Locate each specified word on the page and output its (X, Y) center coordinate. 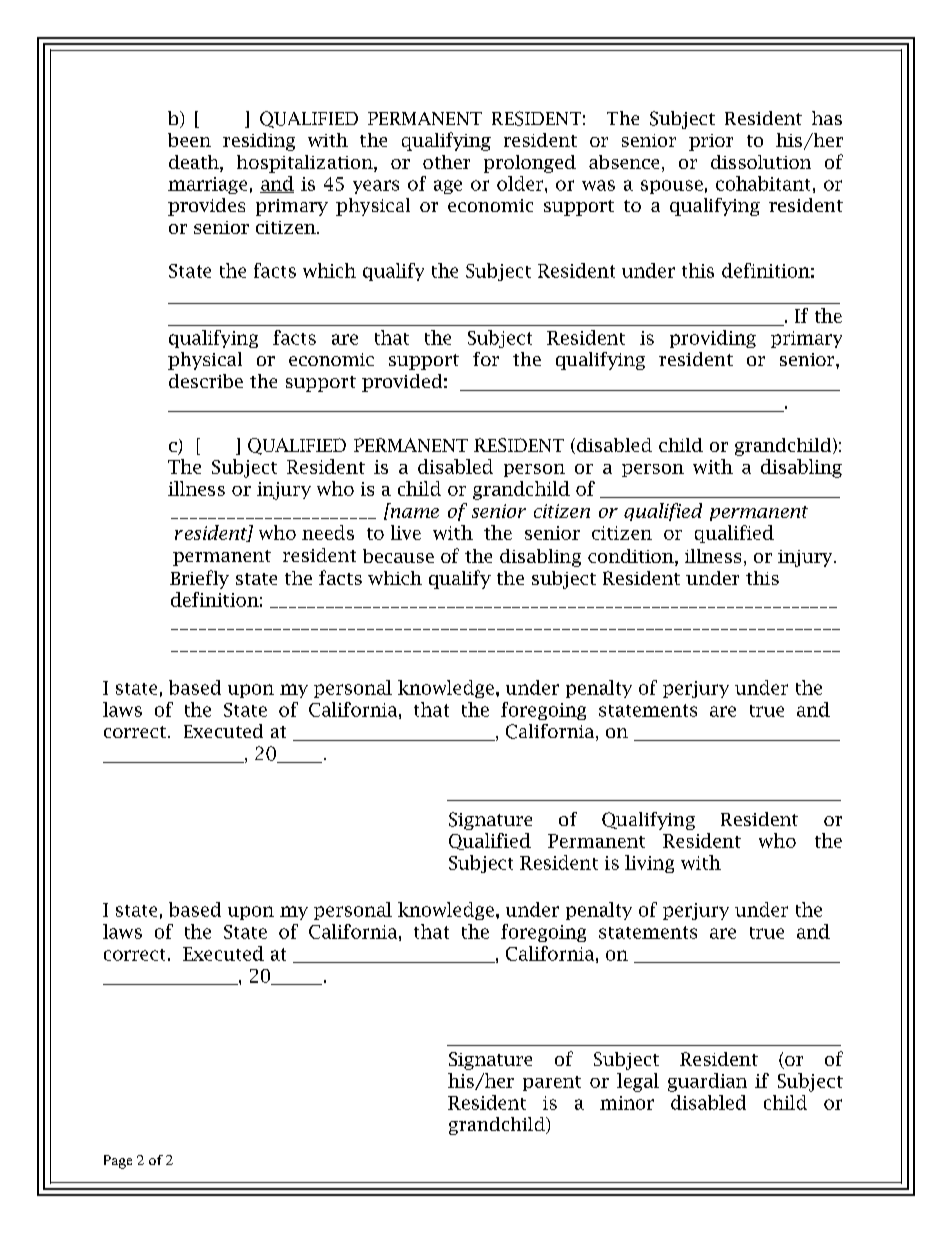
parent (552, 1083)
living (649, 864)
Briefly (199, 579)
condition (632, 557)
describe (206, 381)
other (446, 162)
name (415, 513)
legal (638, 1082)
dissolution (761, 162)
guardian (707, 1082)
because (398, 556)
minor (627, 1103)
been (189, 140)
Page (118, 1162)
